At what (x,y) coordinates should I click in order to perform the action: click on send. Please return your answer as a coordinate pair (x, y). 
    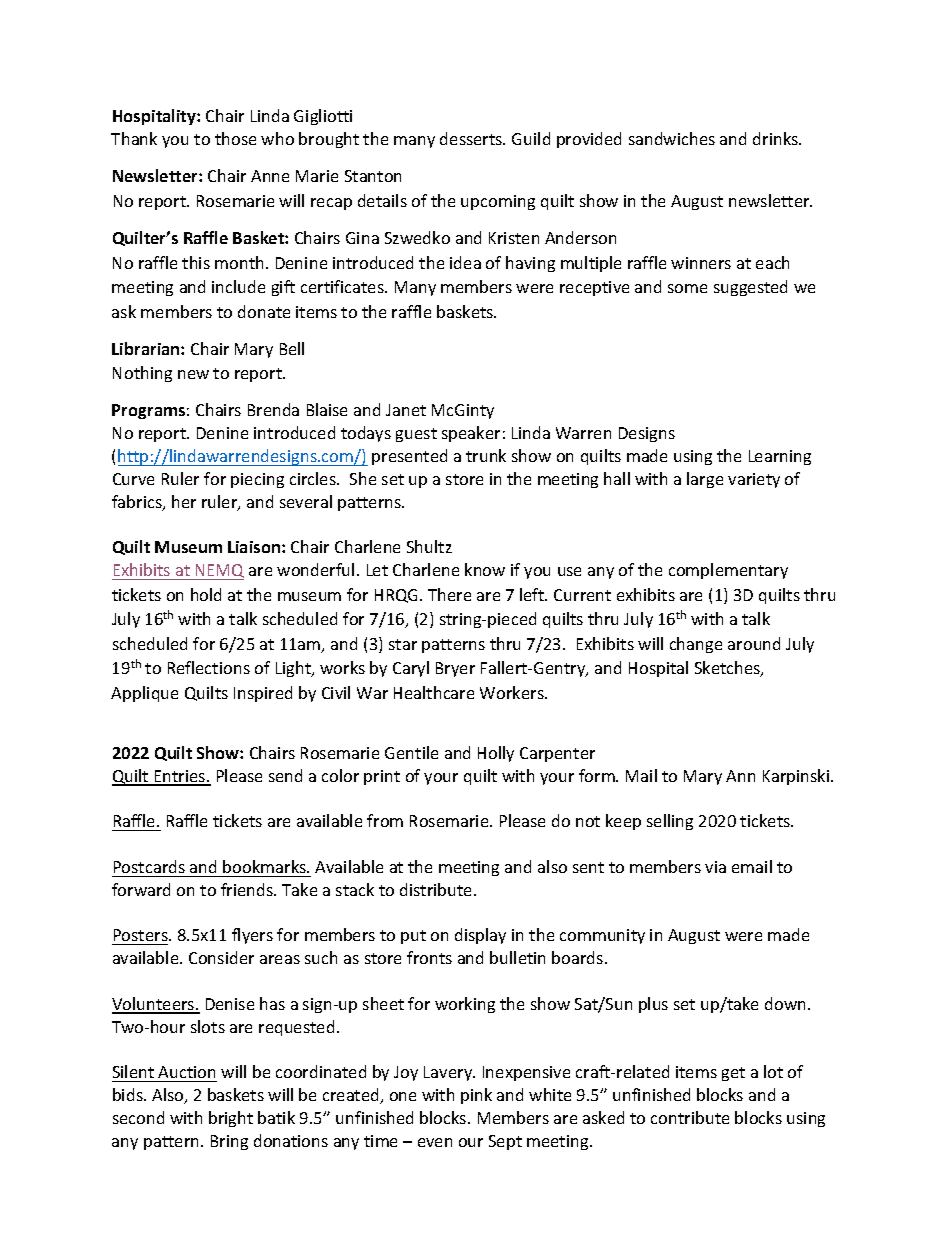
    Looking at the image, I should click on (285, 775).
